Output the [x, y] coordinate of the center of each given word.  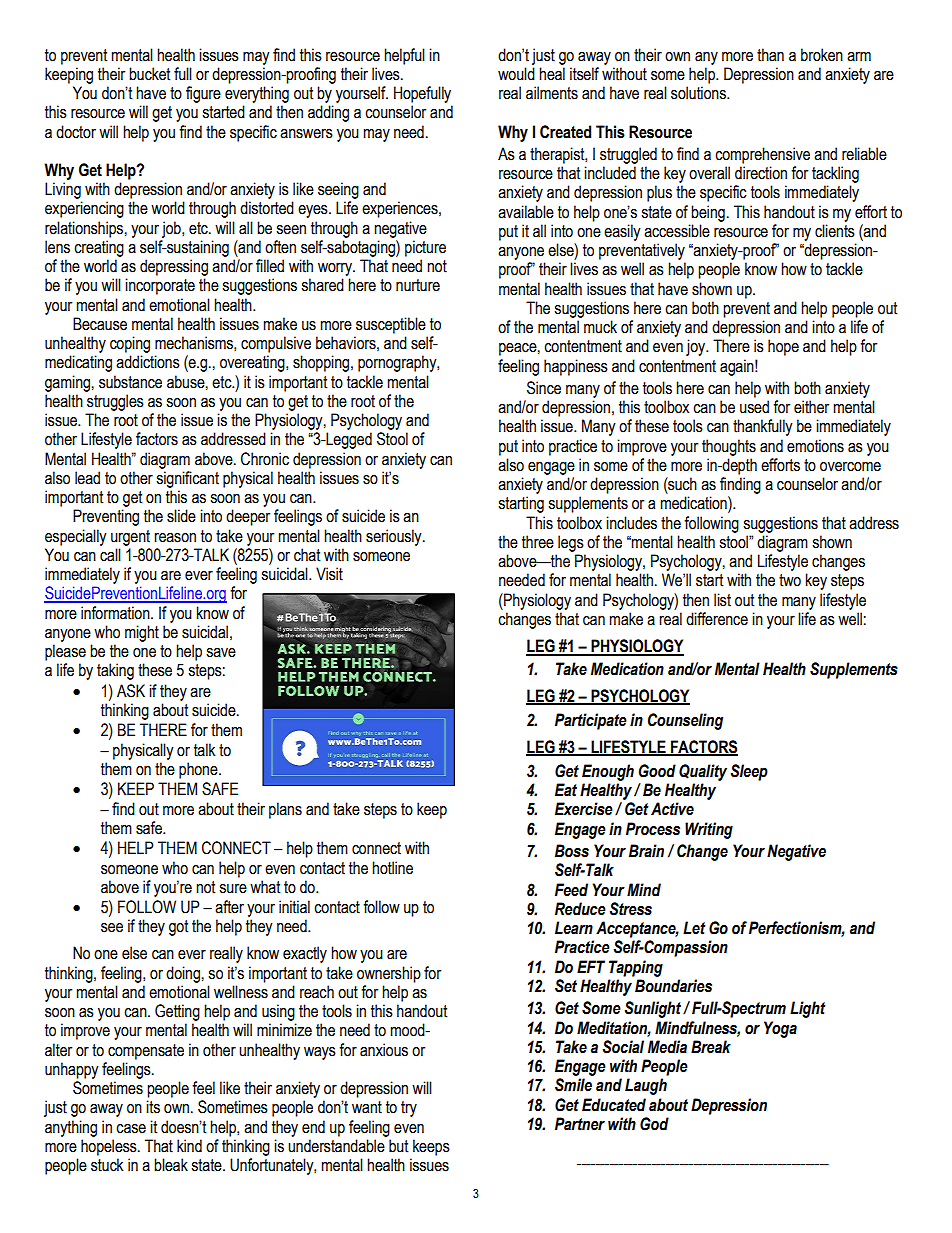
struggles [115, 402]
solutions [699, 93]
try [409, 1109]
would [516, 74]
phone [199, 770]
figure [203, 94]
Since [544, 388]
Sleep [749, 772]
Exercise [584, 809]
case [131, 1129]
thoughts [729, 447]
